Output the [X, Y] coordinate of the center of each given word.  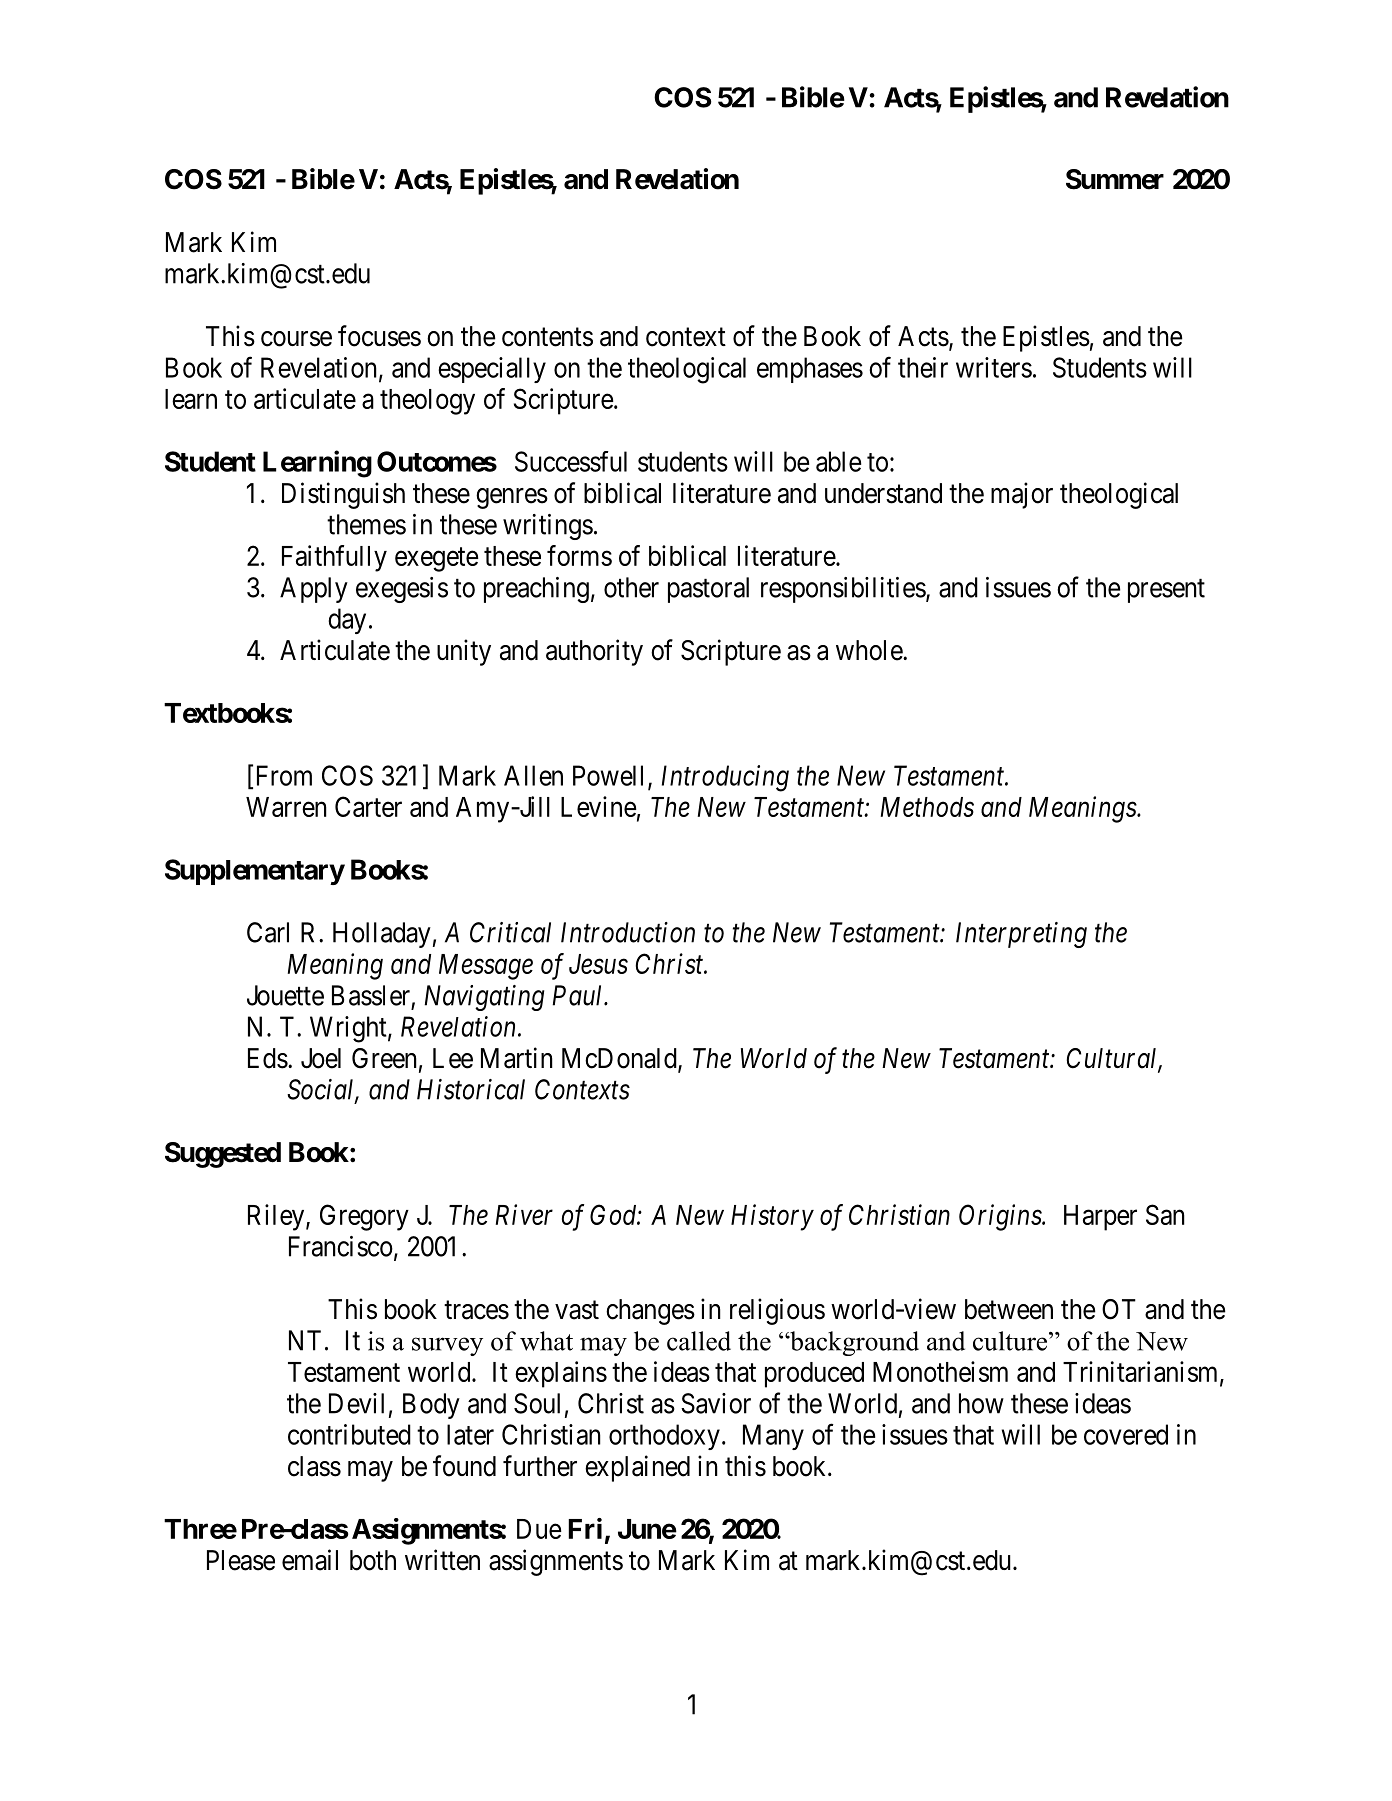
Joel [321, 1058]
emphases [810, 370]
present [1166, 591]
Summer [1115, 179]
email [310, 1560]
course [296, 339]
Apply [314, 590]
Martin [517, 1058]
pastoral [708, 590]
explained [637, 1468]
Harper [1100, 1218]
